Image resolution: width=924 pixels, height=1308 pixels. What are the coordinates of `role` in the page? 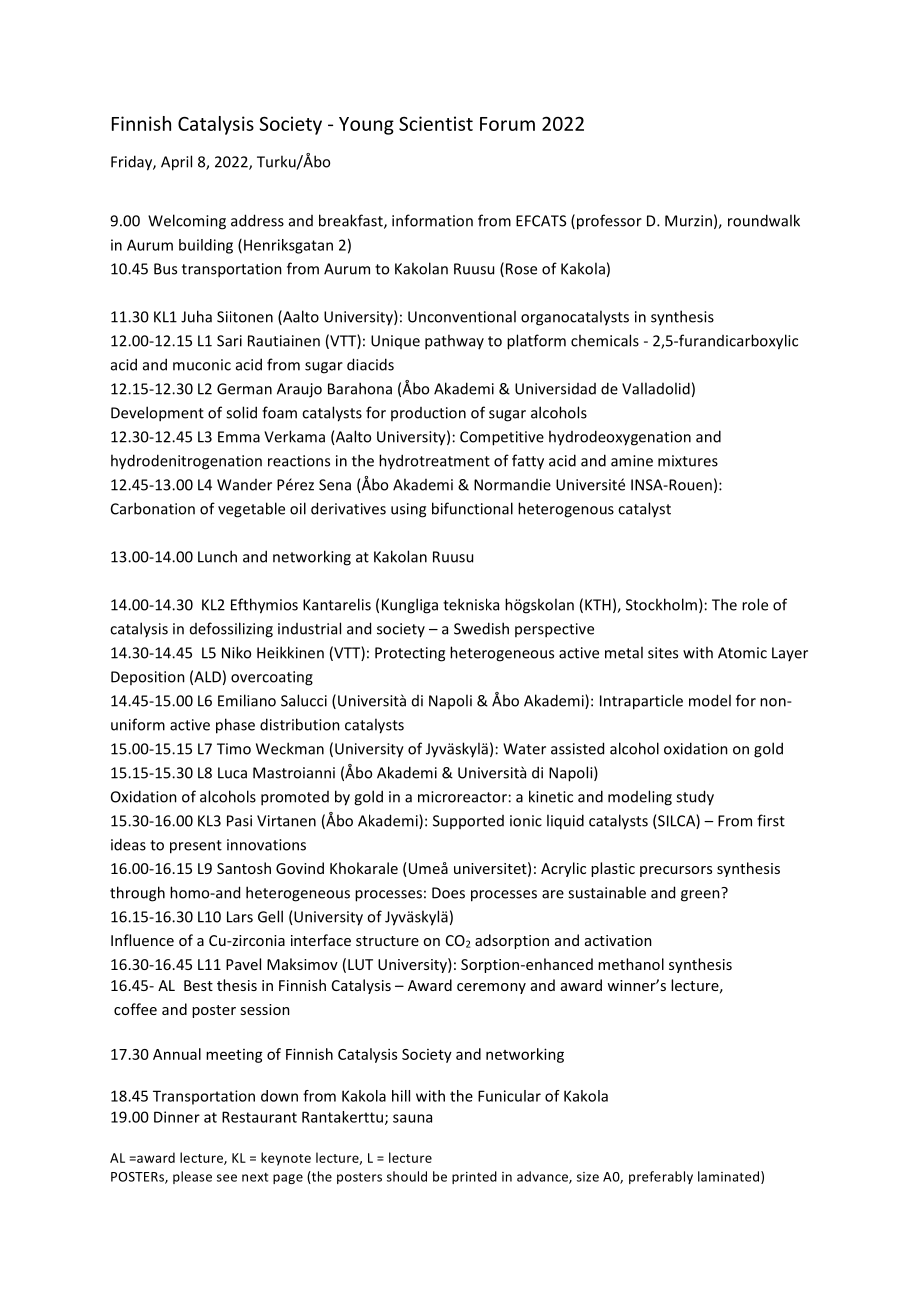 It's located at (755, 604).
